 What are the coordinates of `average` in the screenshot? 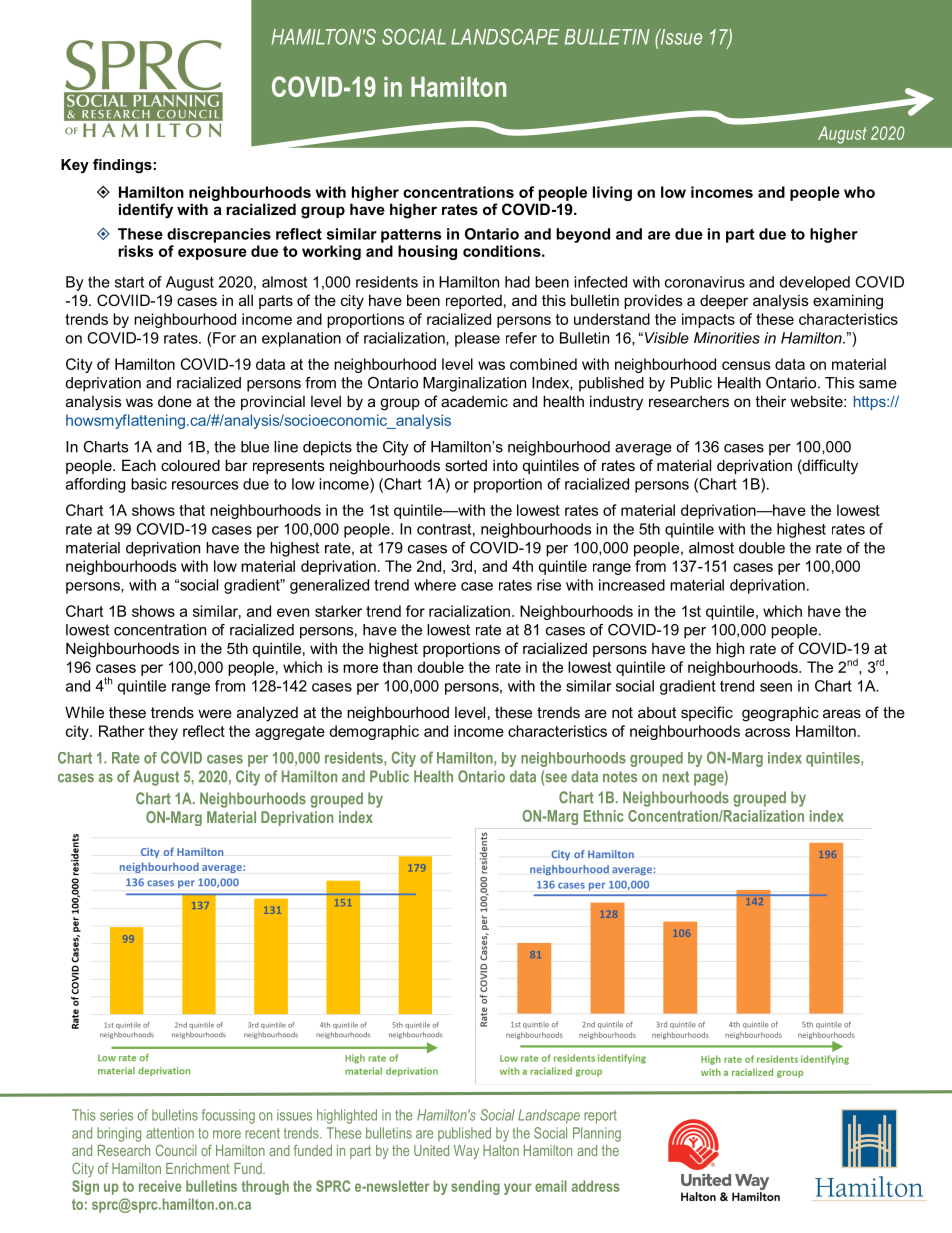 It's located at (643, 450).
